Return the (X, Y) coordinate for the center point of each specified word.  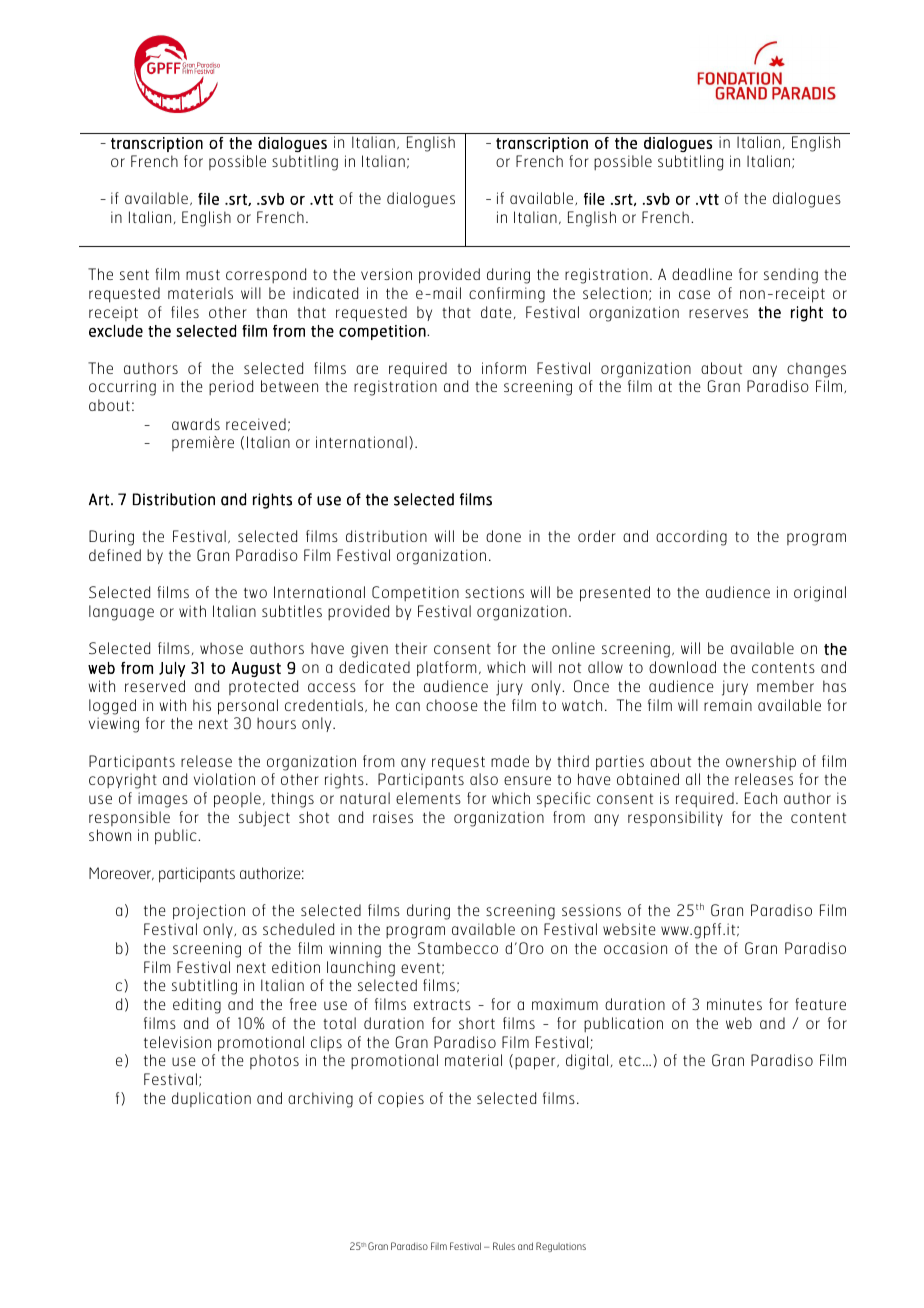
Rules (504, 1246)
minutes (734, 1004)
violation (224, 779)
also (484, 779)
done (503, 536)
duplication (211, 1099)
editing (197, 1006)
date (496, 312)
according (691, 538)
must (203, 275)
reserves (718, 313)
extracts (442, 1005)
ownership (761, 762)
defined (115, 555)
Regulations (561, 1247)
